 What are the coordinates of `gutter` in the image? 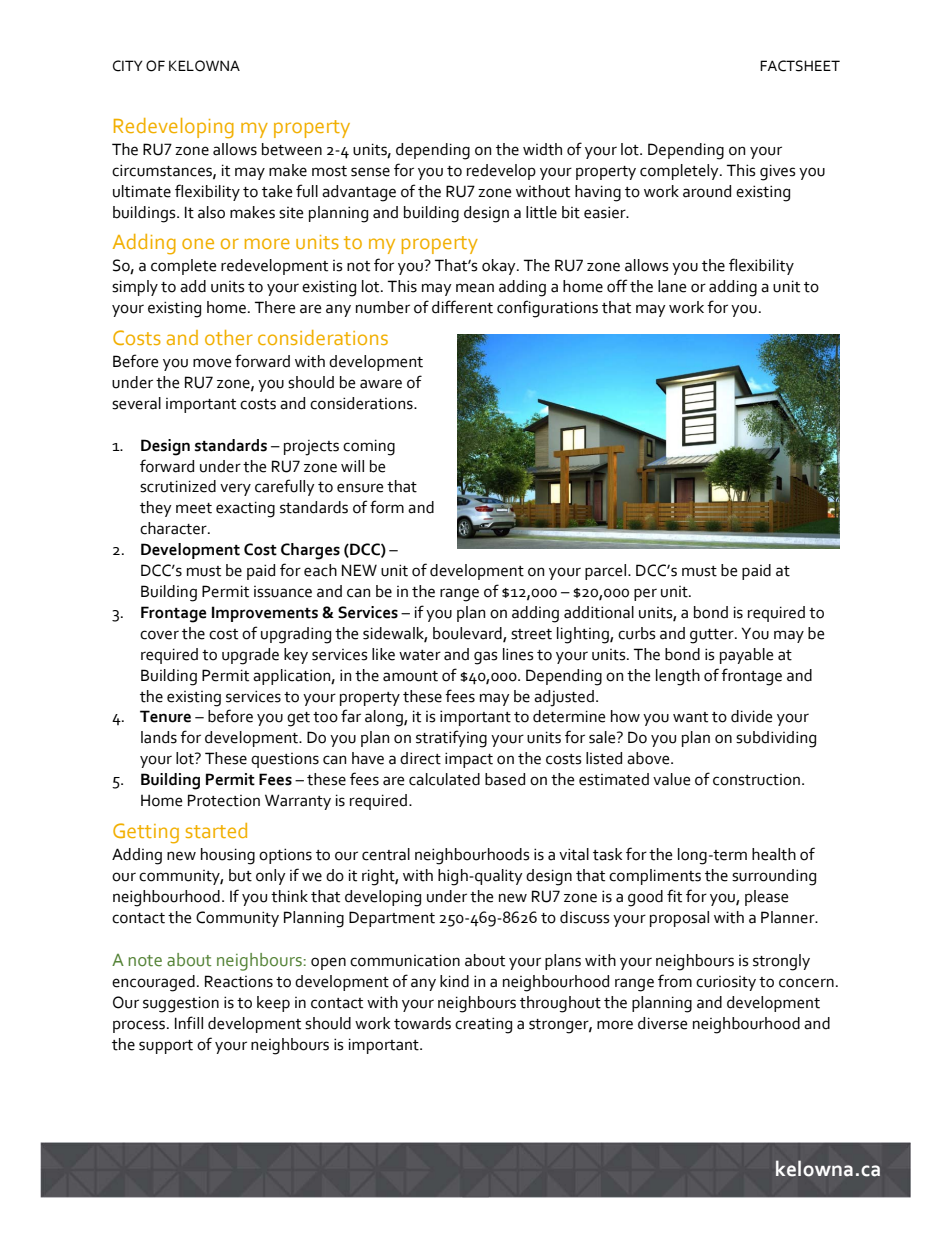 It's located at (713, 636).
